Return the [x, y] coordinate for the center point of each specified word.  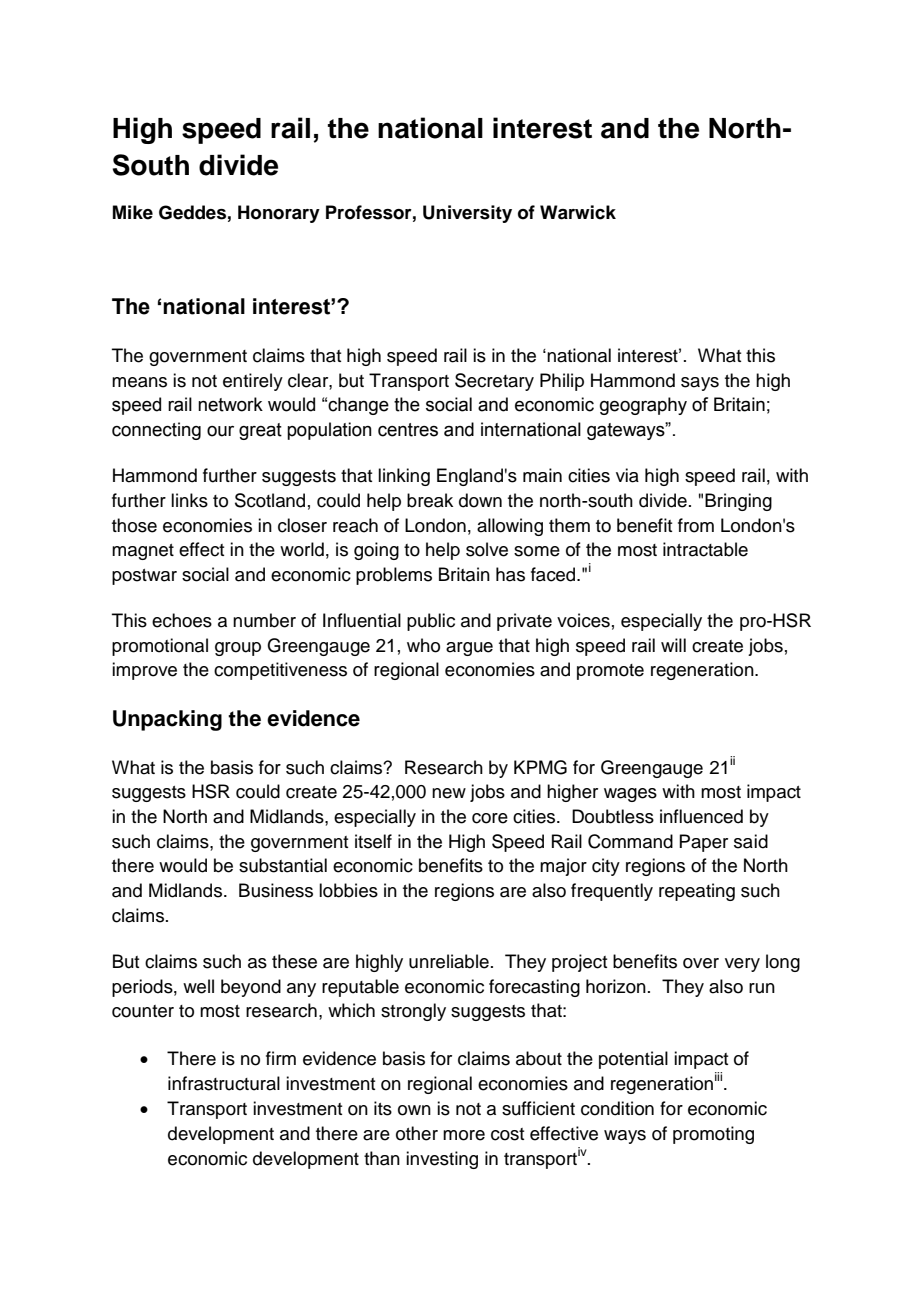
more [464, 1135]
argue [469, 649]
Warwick [578, 212]
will [673, 645]
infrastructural [224, 1083]
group [238, 649]
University [467, 214]
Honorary [279, 214]
